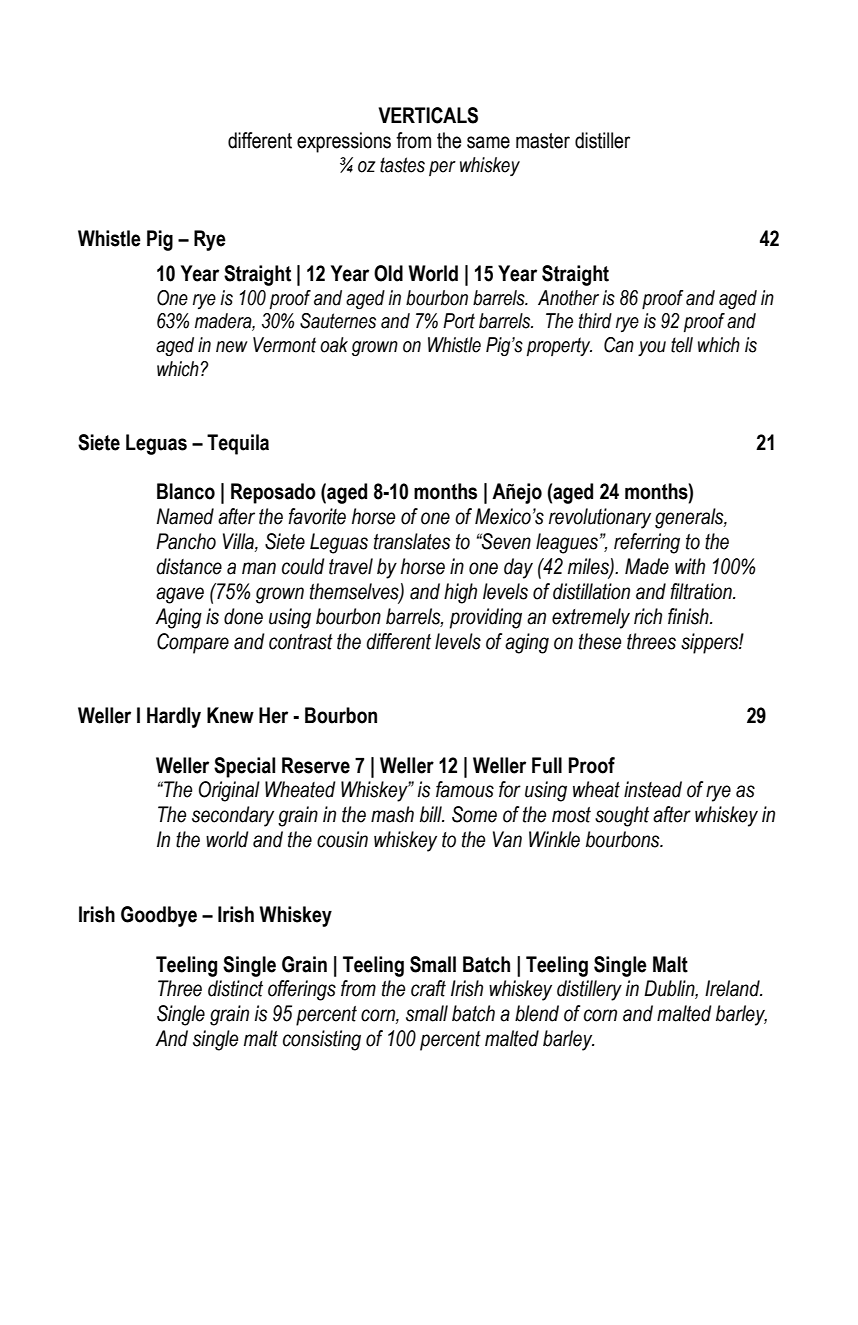  What do you see at coordinates (412, 541) in the image?
I see `translates` at bounding box center [412, 541].
